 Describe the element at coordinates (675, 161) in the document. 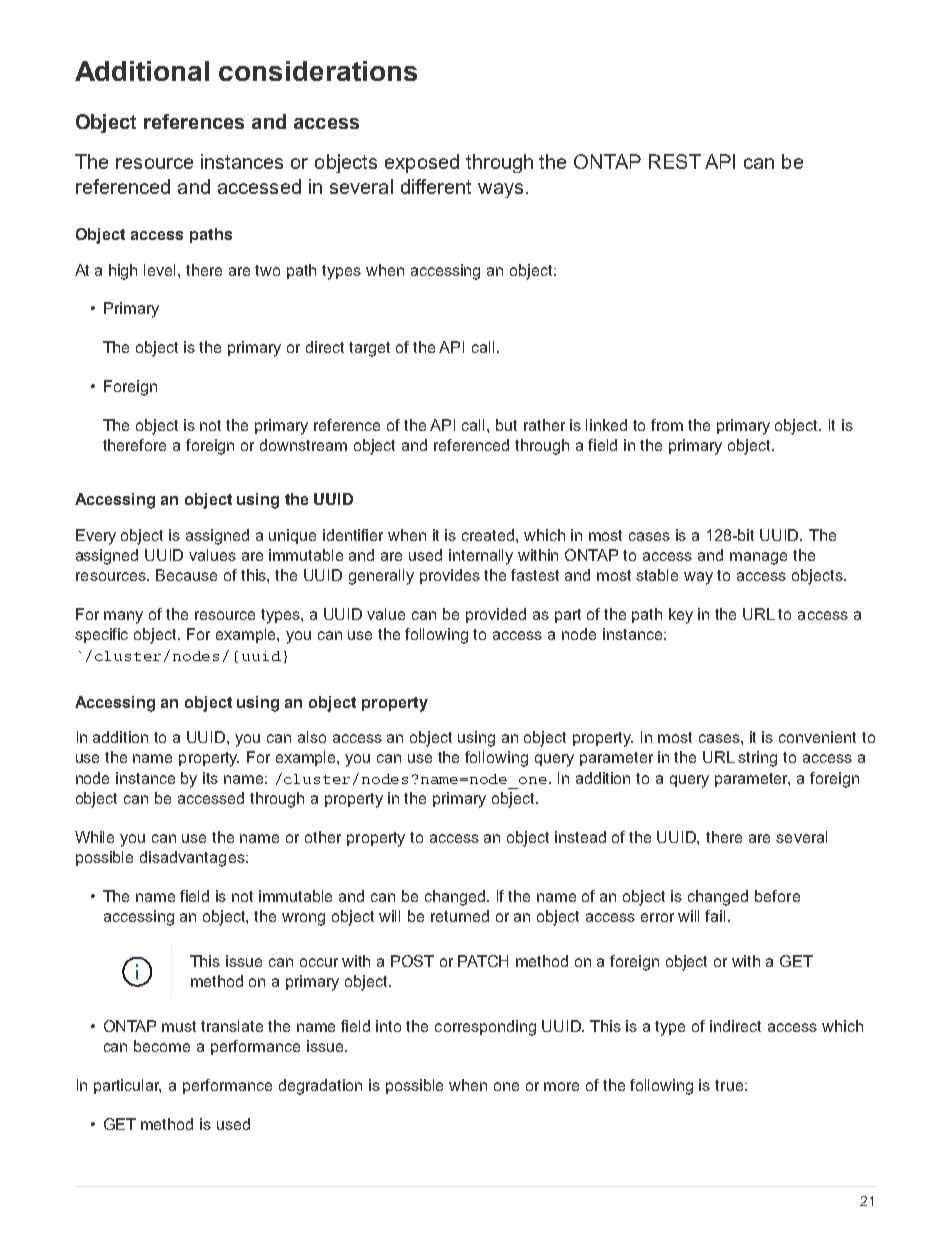

I see `REST` at that location.
